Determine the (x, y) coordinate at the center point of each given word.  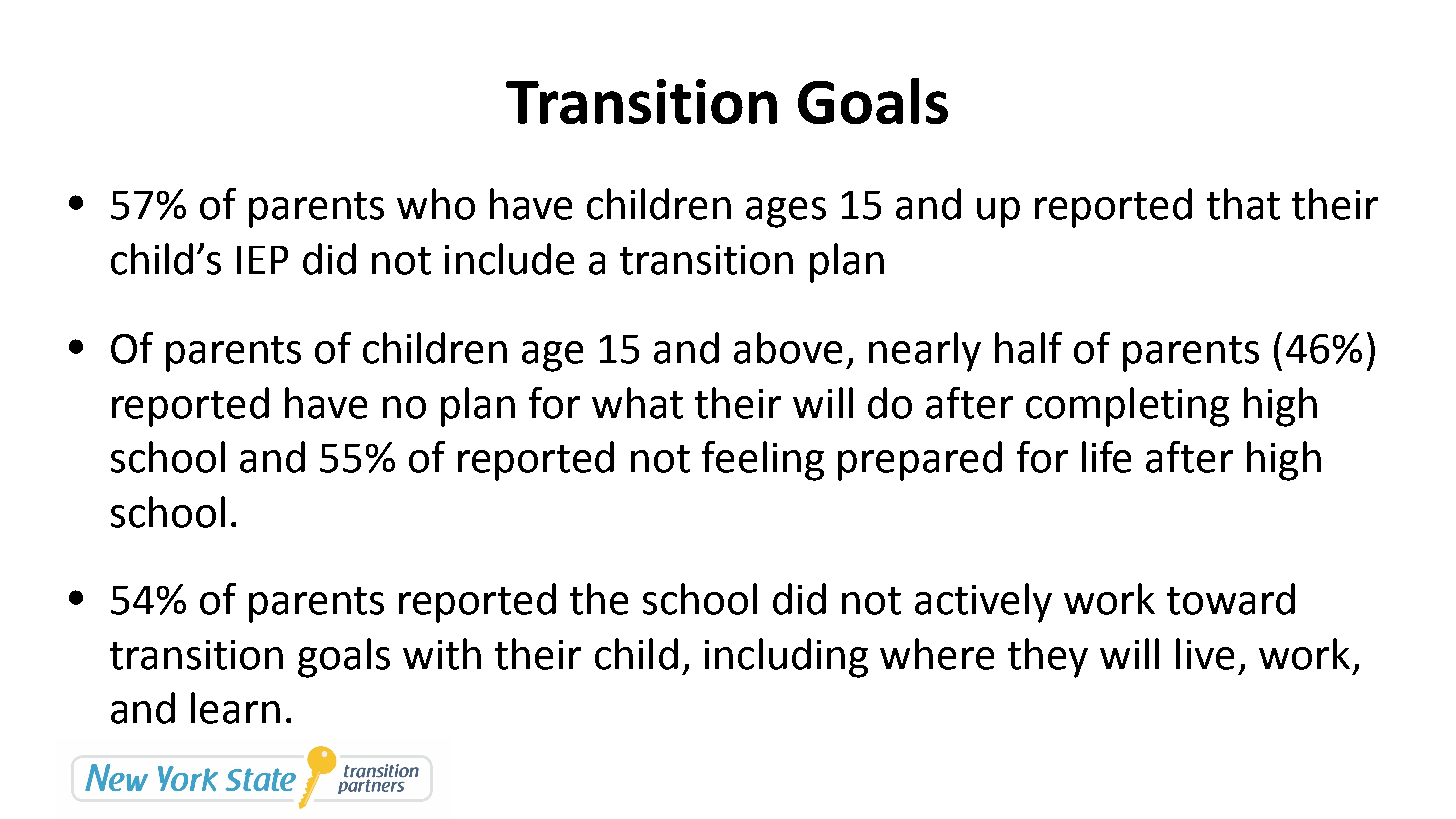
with (442, 654)
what (637, 403)
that (1243, 204)
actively (983, 603)
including (786, 658)
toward (1231, 599)
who (436, 204)
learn (235, 708)
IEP (262, 260)
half (1028, 348)
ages (786, 212)
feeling (763, 461)
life (1106, 457)
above (788, 348)
